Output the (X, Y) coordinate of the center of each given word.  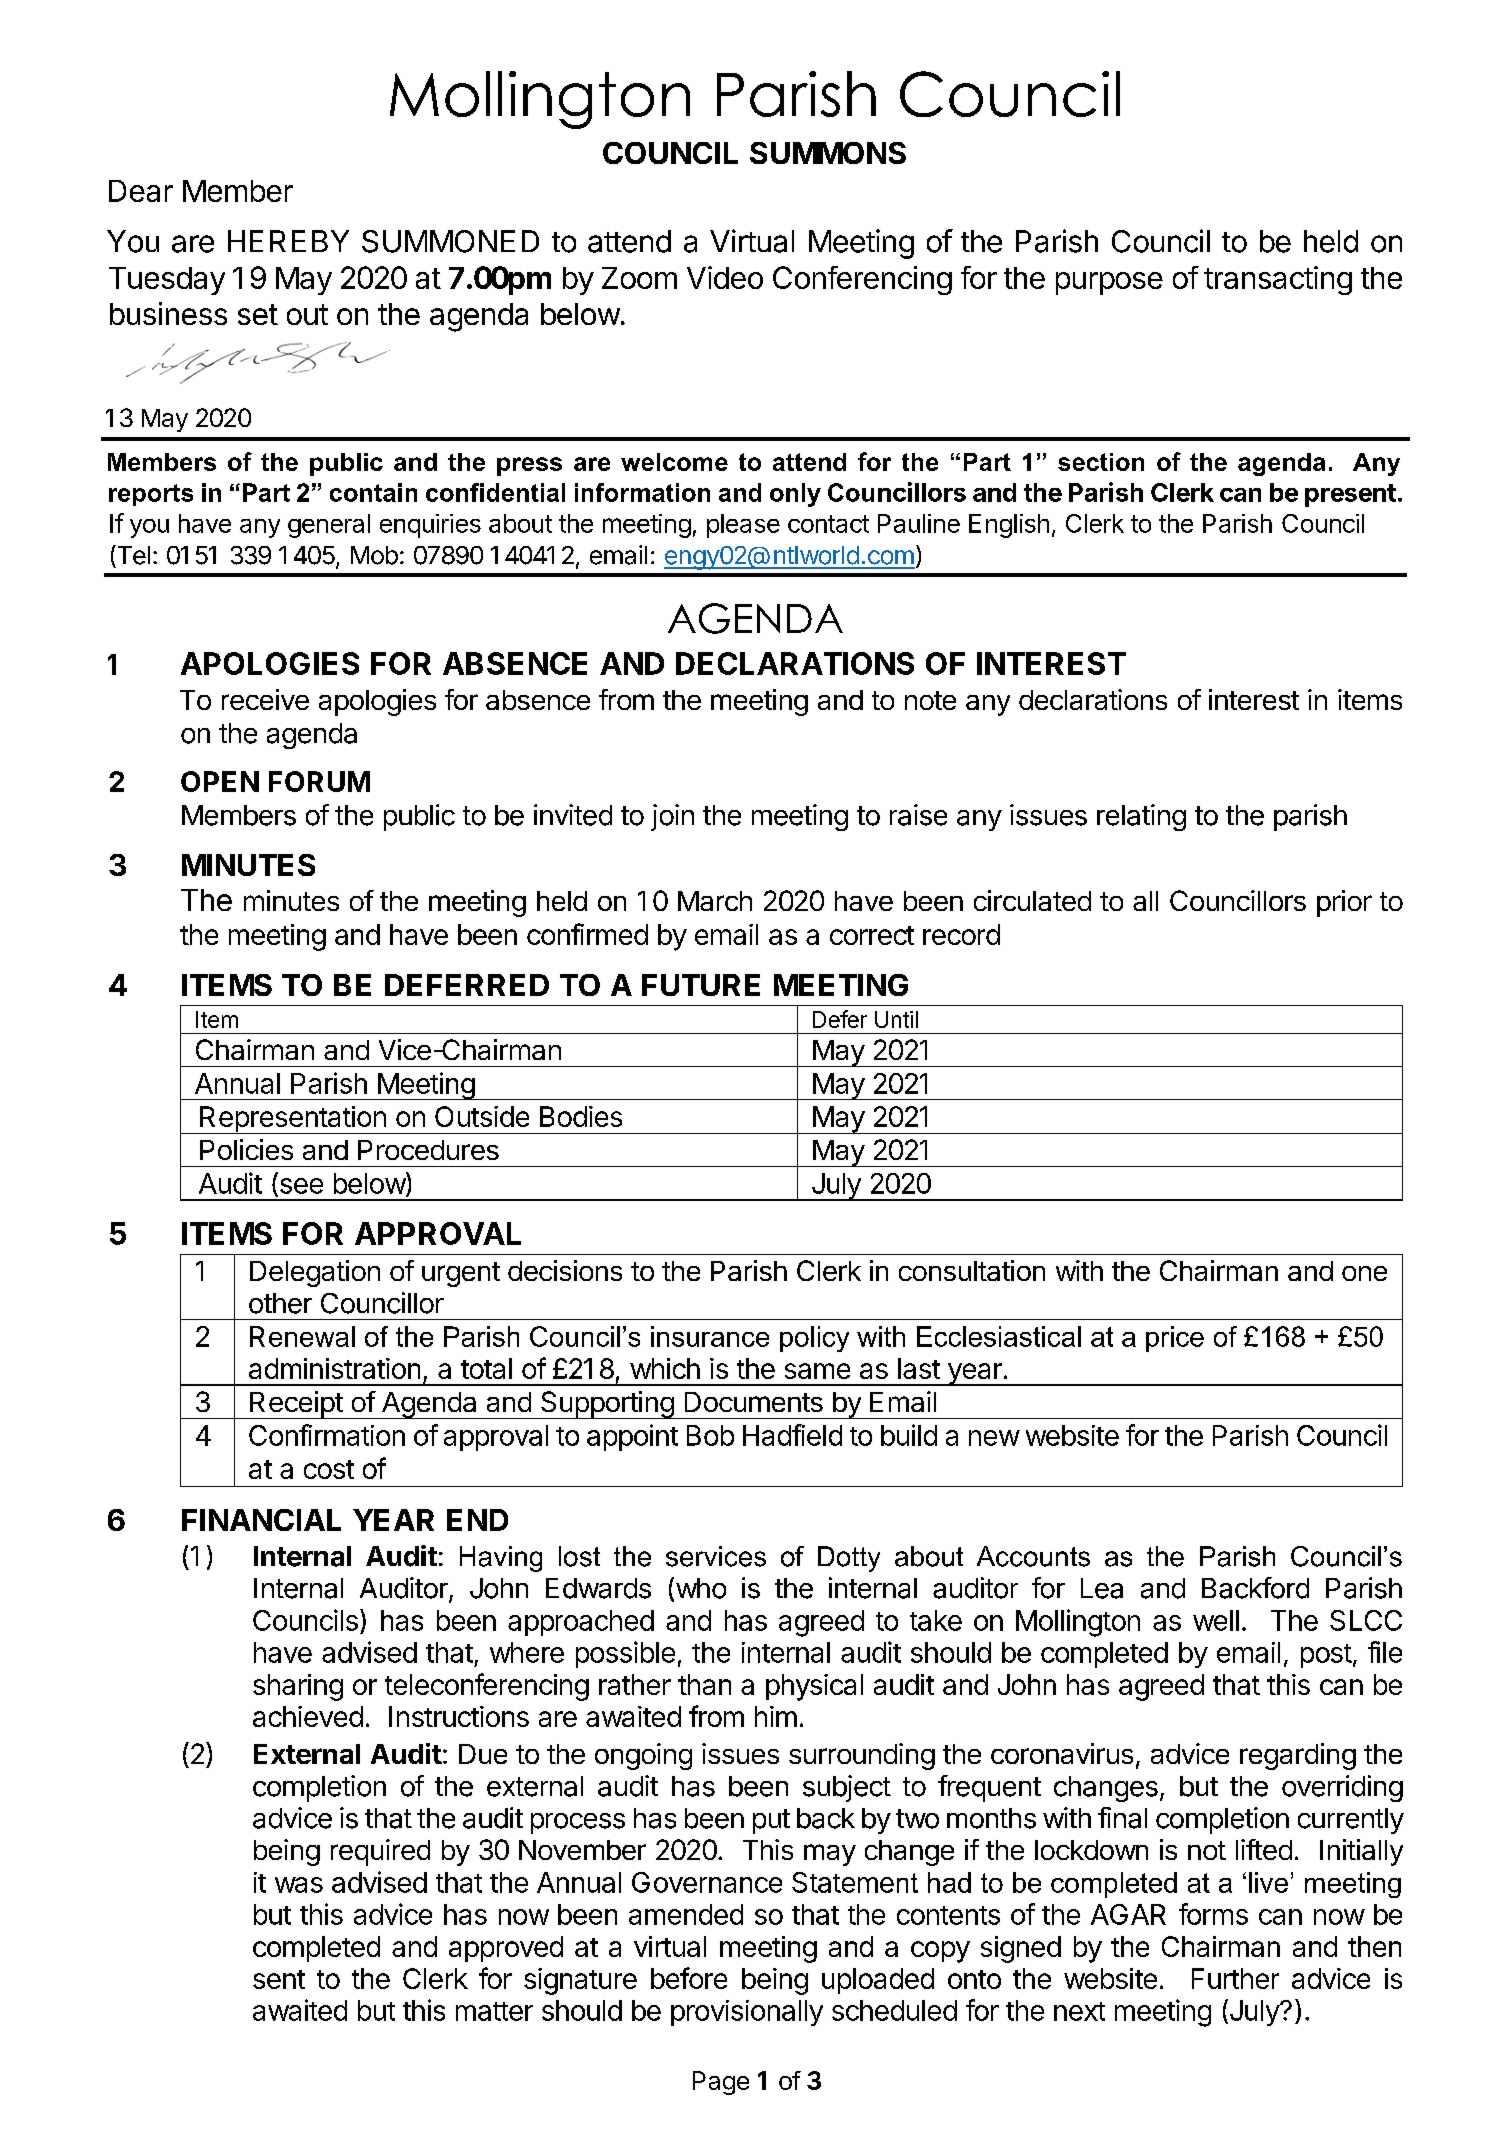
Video (725, 277)
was (299, 1885)
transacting (1278, 280)
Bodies (581, 1116)
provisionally (747, 2013)
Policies (246, 1149)
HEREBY (288, 241)
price (1175, 1339)
